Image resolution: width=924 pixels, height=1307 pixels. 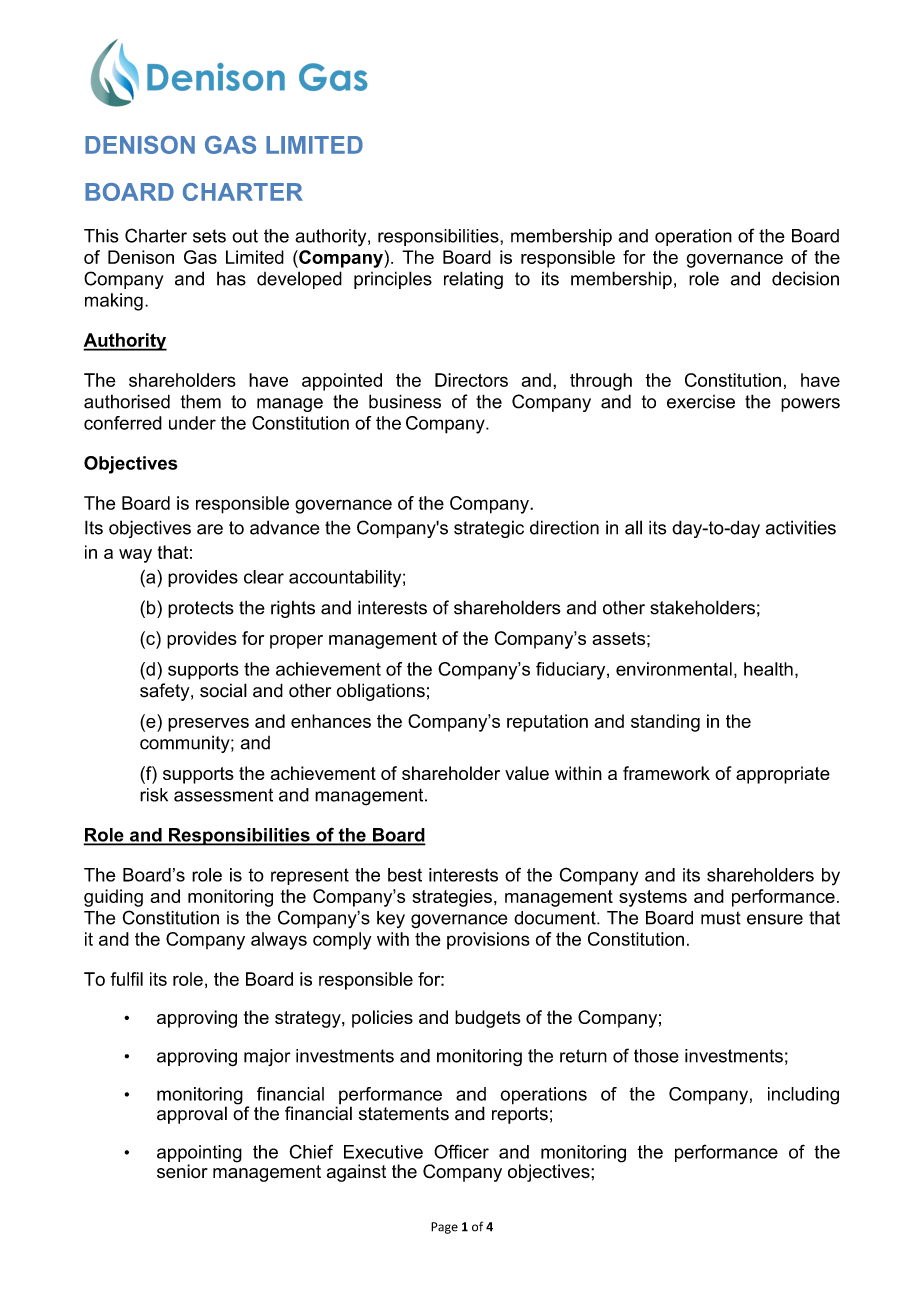 What do you see at coordinates (444, 1228) in the screenshot?
I see `Page` at bounding box center [444, 1228].
